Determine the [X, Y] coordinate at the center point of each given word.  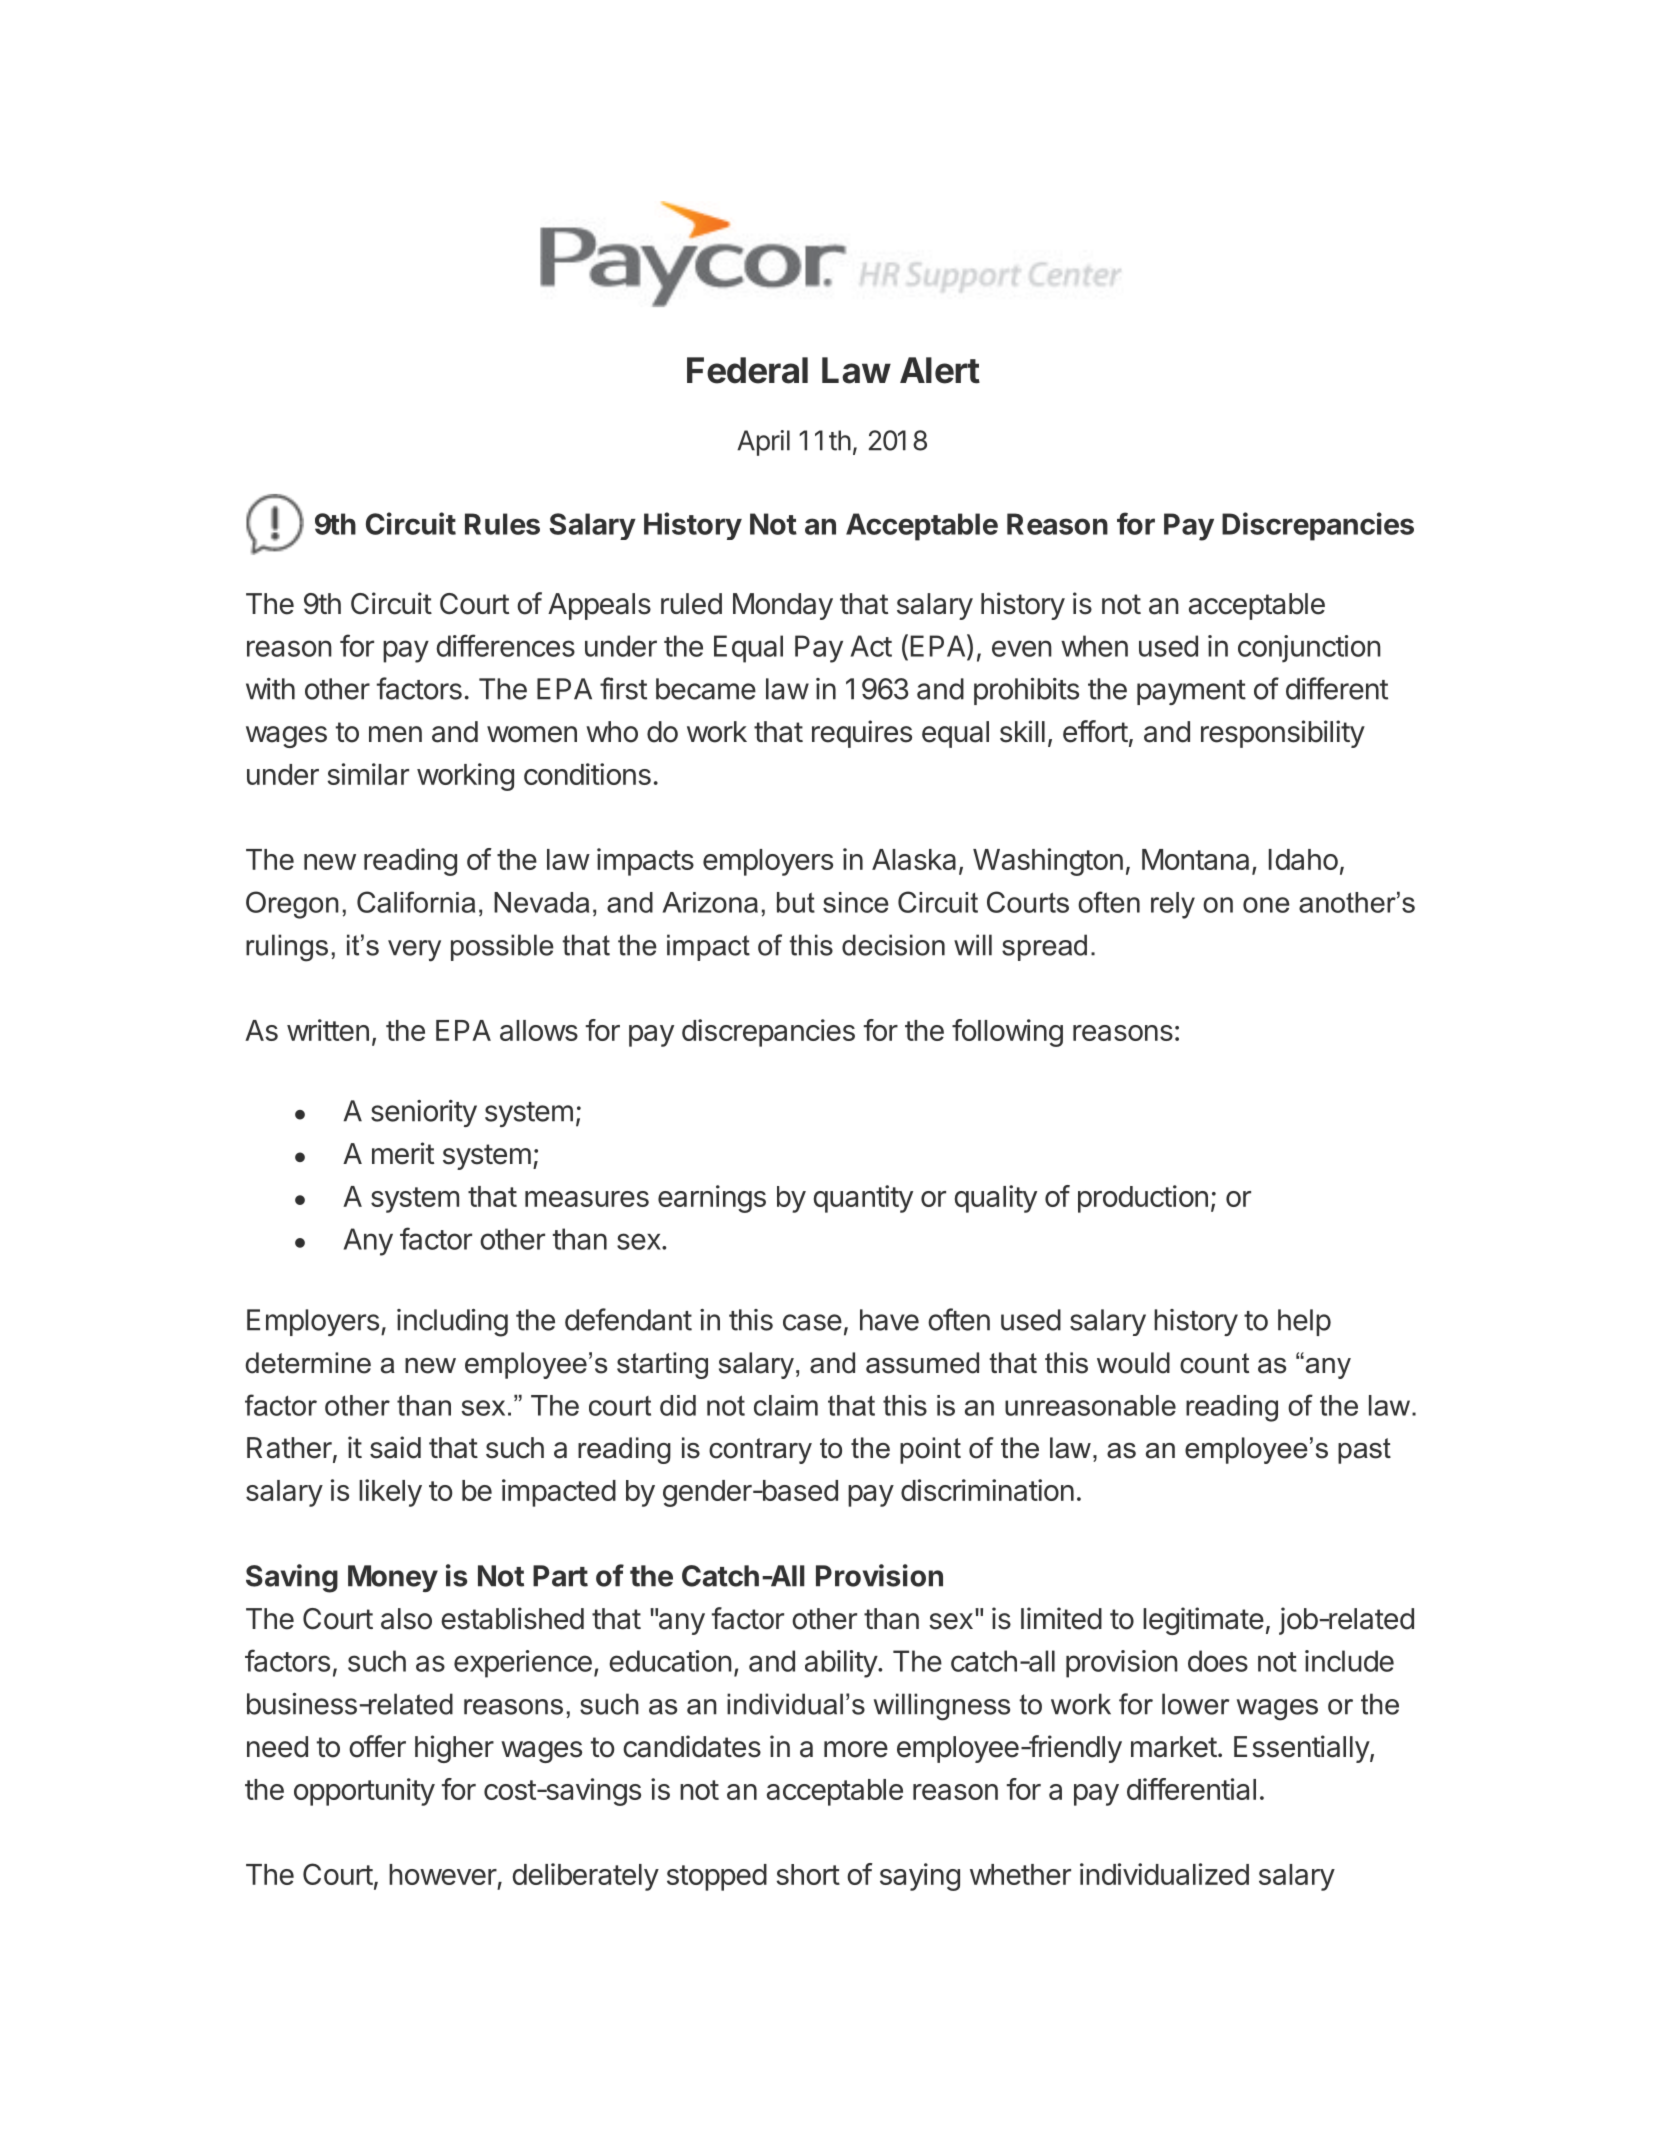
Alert [940, 370]
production [1143, 1199]
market [1174, 1747]
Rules [502, 524]
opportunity [364, 1792]
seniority [424, 1113]
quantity [863, 1199]
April [763, 443]
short [808, 1874]
